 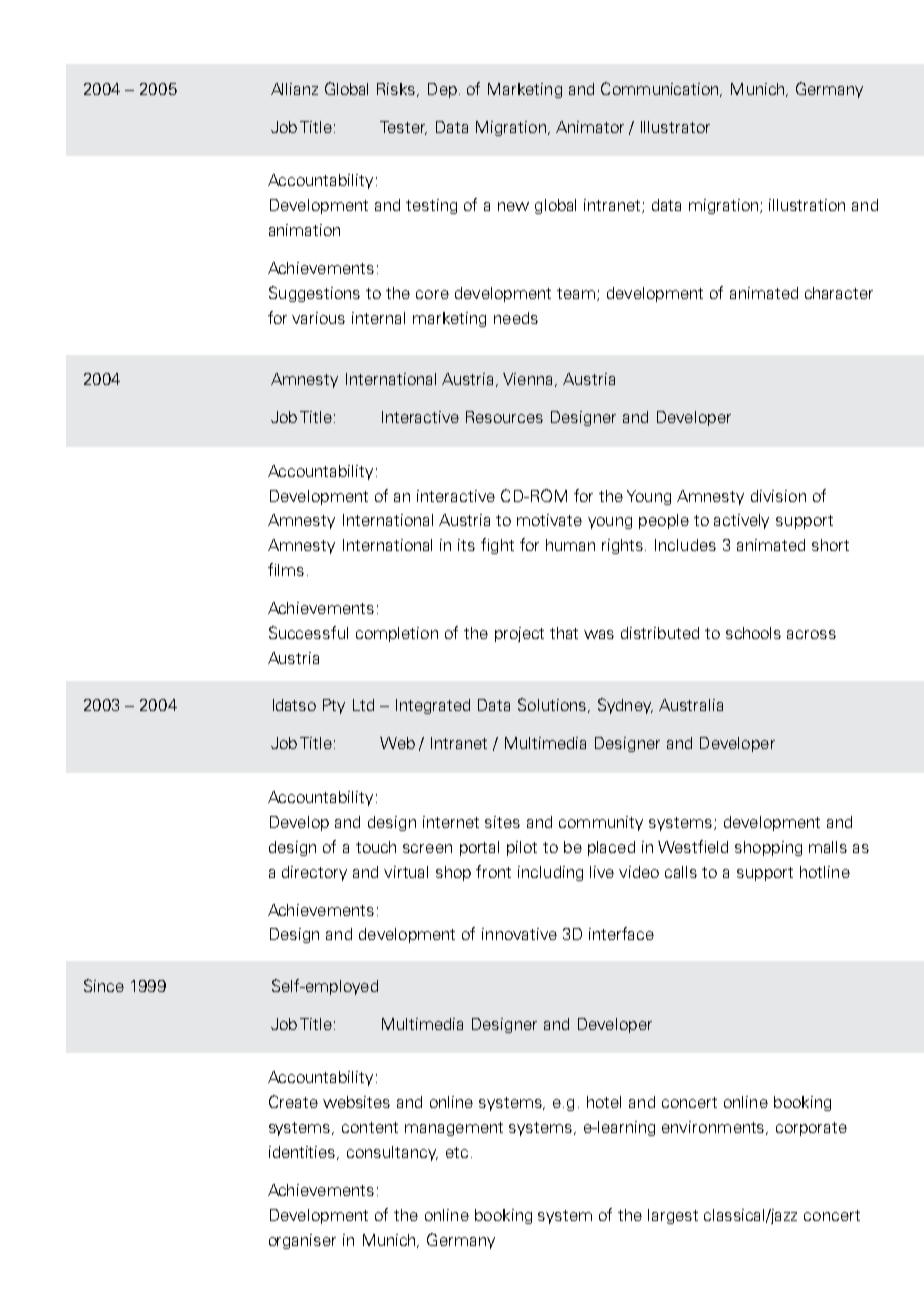 I want to click on Dep, so click(x=442, y=90).
